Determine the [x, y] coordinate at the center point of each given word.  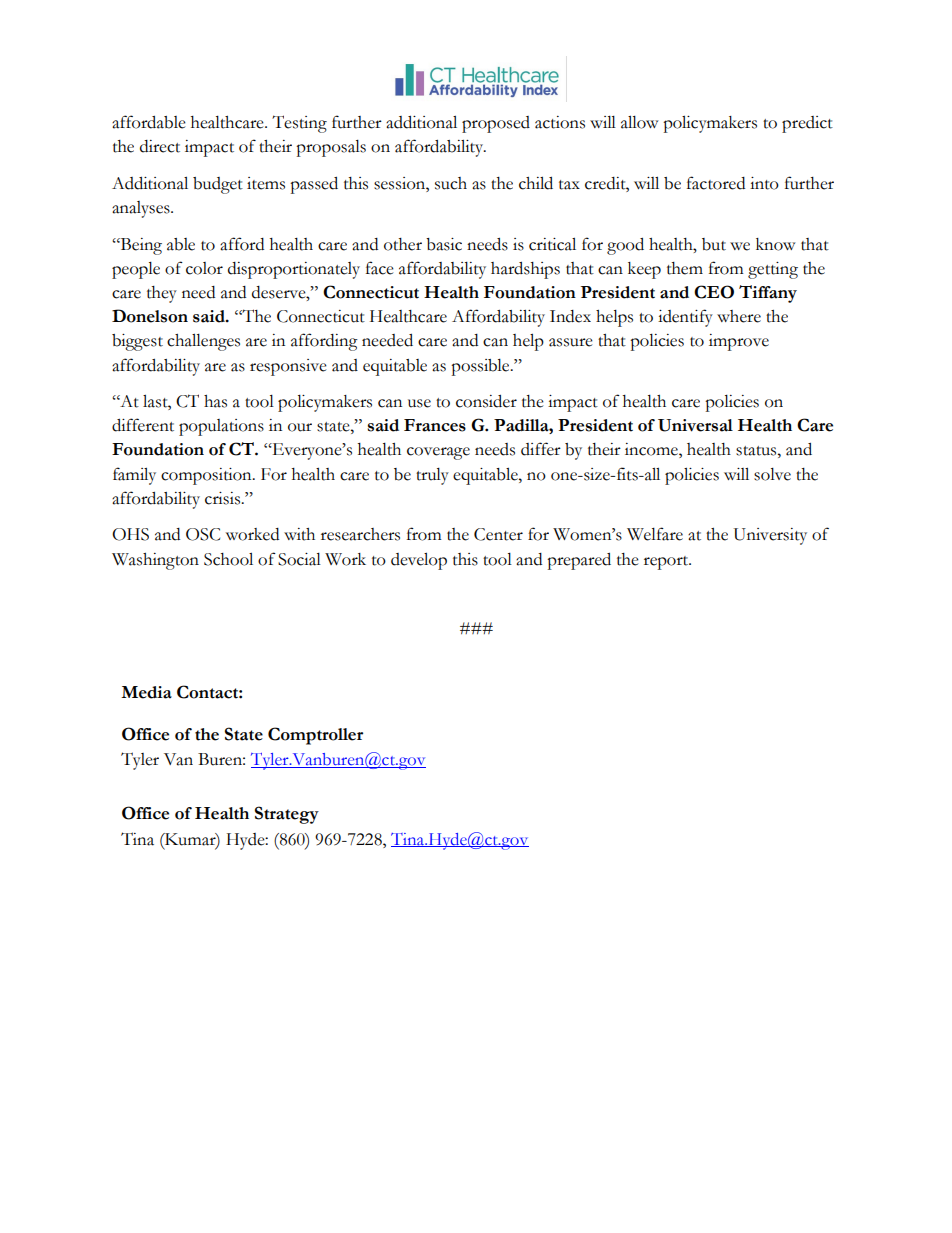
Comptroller [315, 736]
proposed [496, 124]
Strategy [287, 815]
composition [207, 476]
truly [432, 476]
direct [160, 146]
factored [716, 183]
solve [772, 474]
